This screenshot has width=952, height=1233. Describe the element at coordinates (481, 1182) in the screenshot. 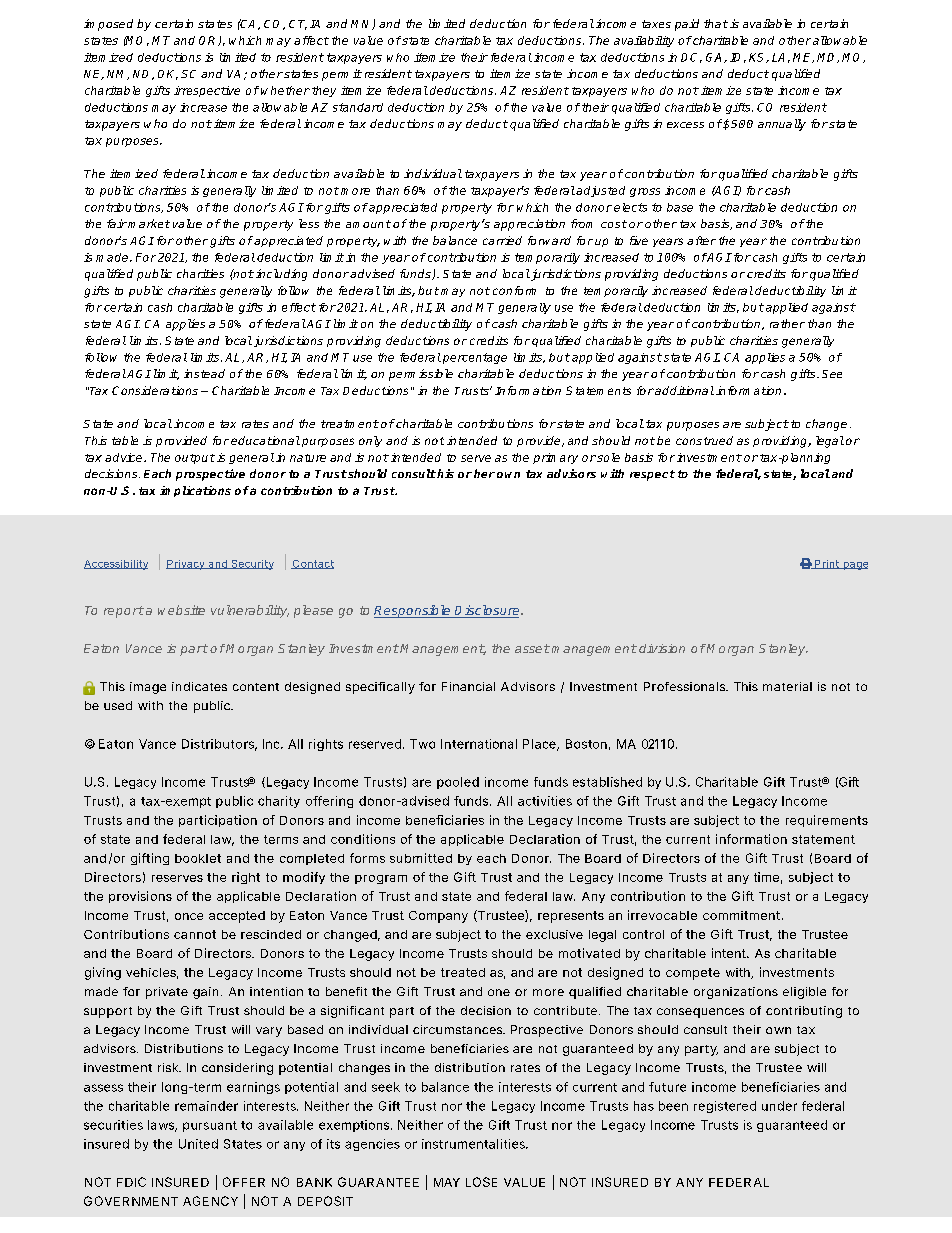

I see `LOSE` at that location.
